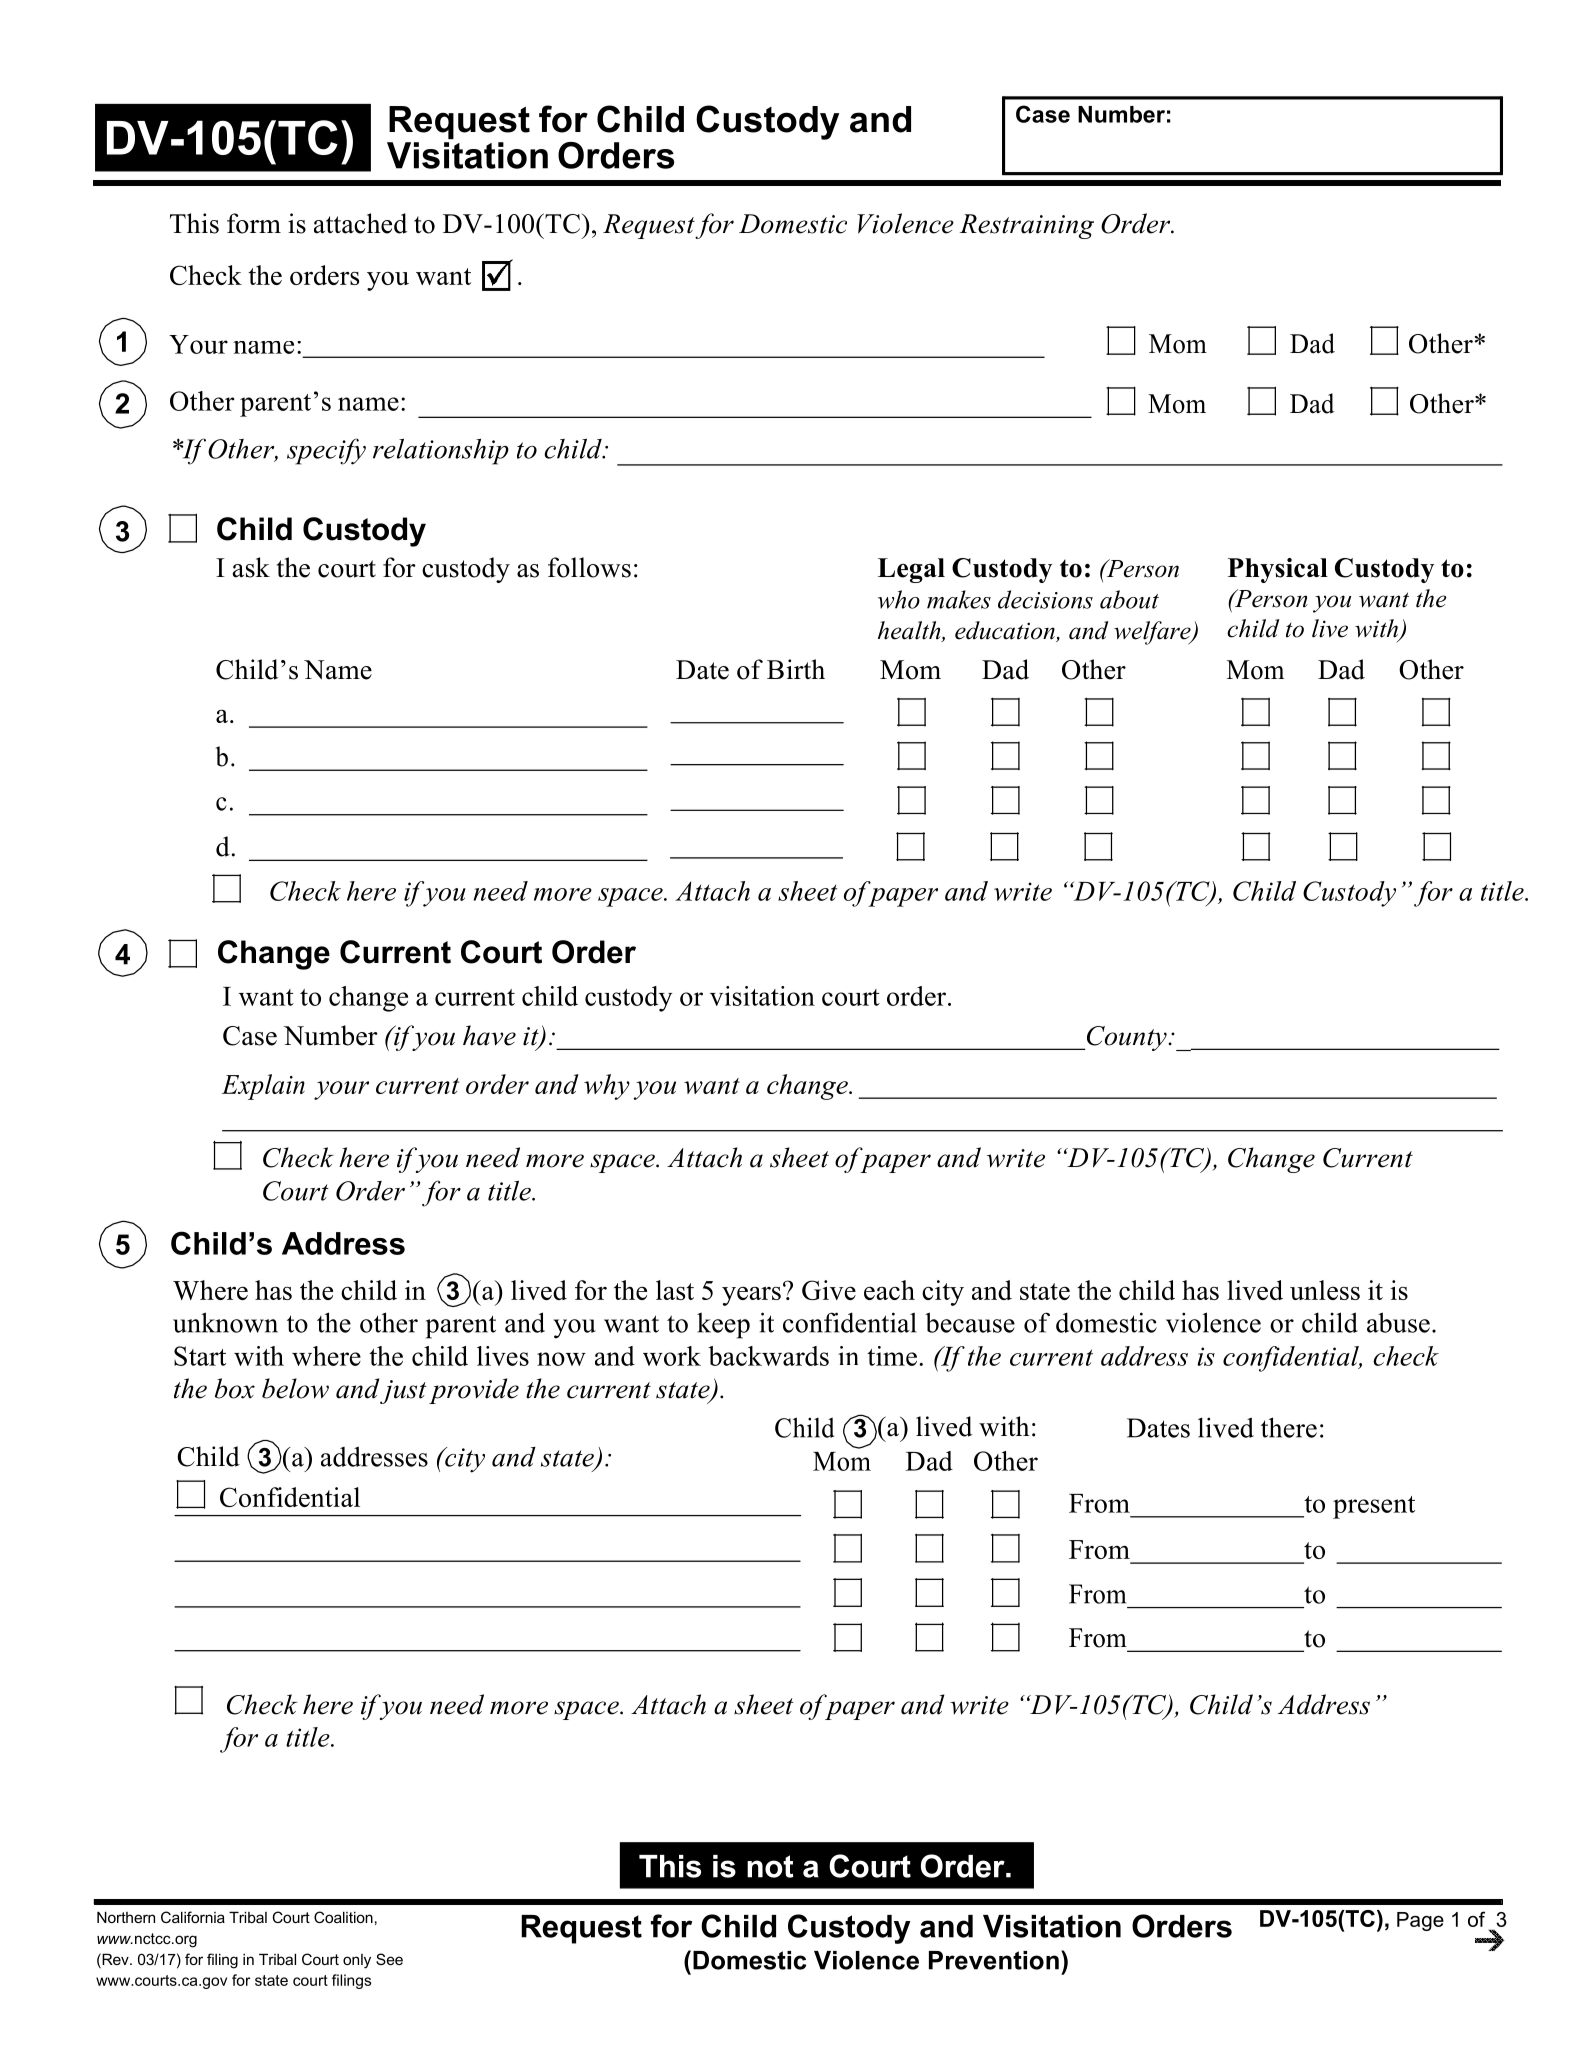 This screenshot has height=2065, width=1595. What do you see at coordinates (254, 223) in the screenshot?
I see `form` at bounding box center [254, 223].
